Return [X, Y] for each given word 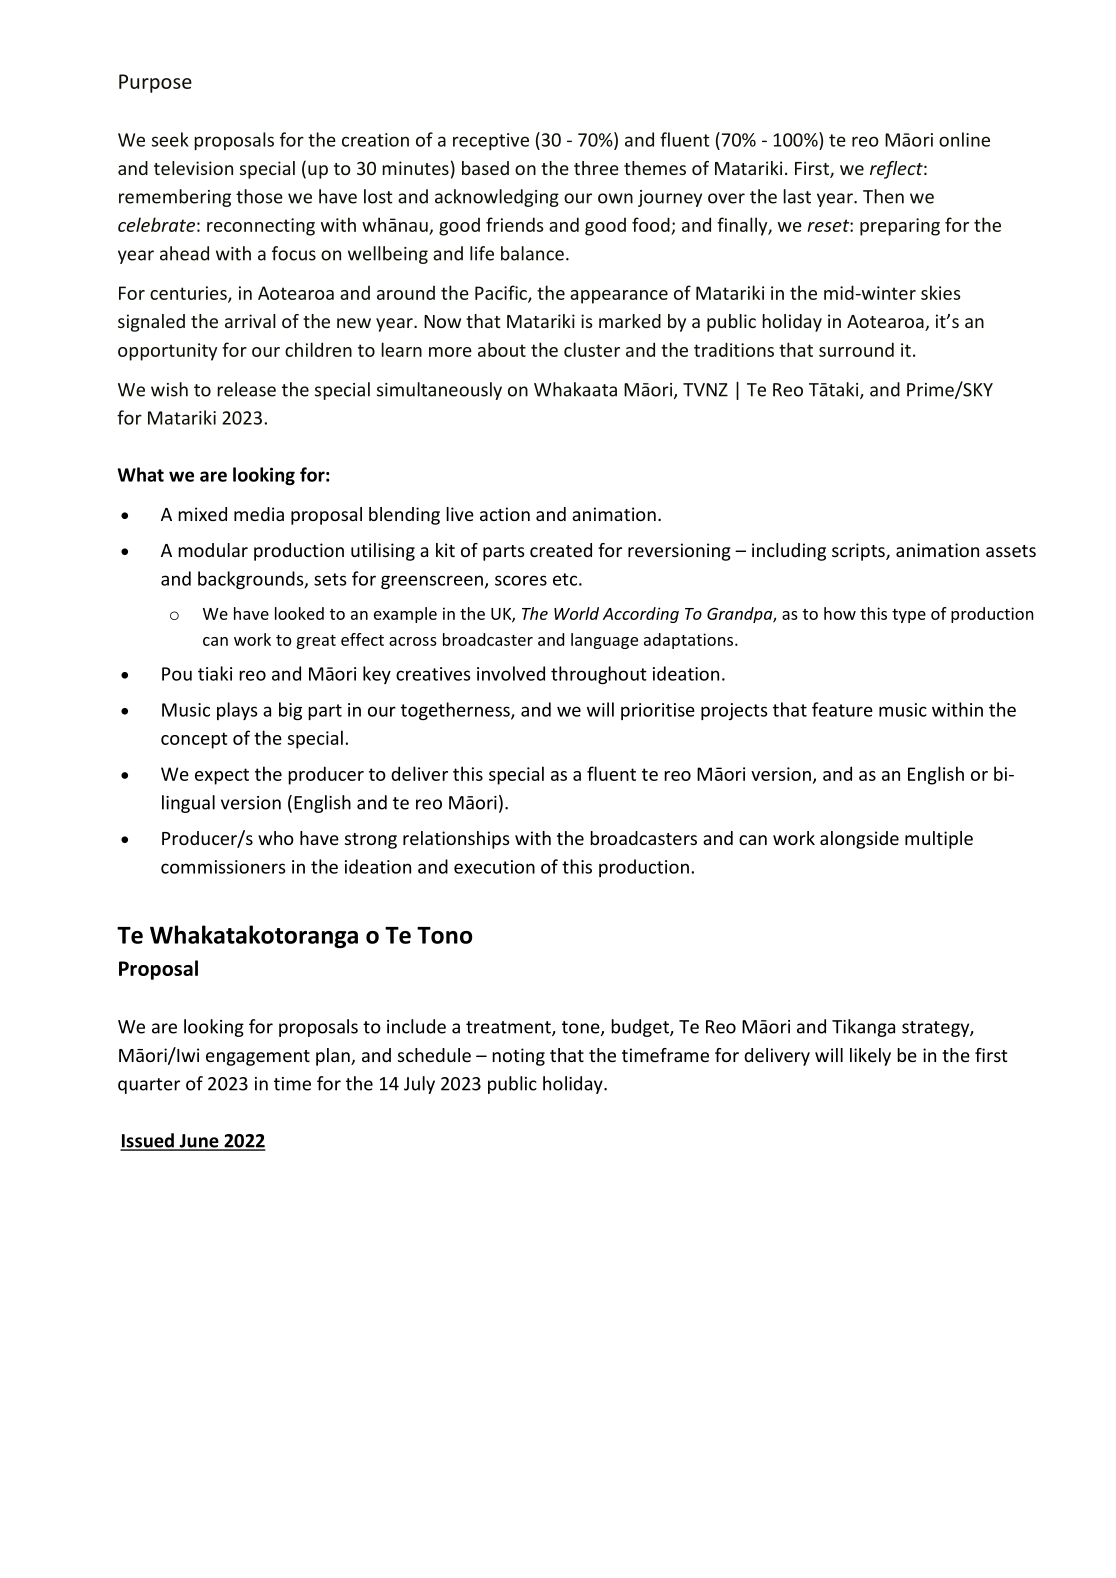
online [964, 139]
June [199, 1142]
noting [518, 1057]
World [576, 613]
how [840, 613]
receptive [491, 141]
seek [170, 139]
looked [299, 613]
